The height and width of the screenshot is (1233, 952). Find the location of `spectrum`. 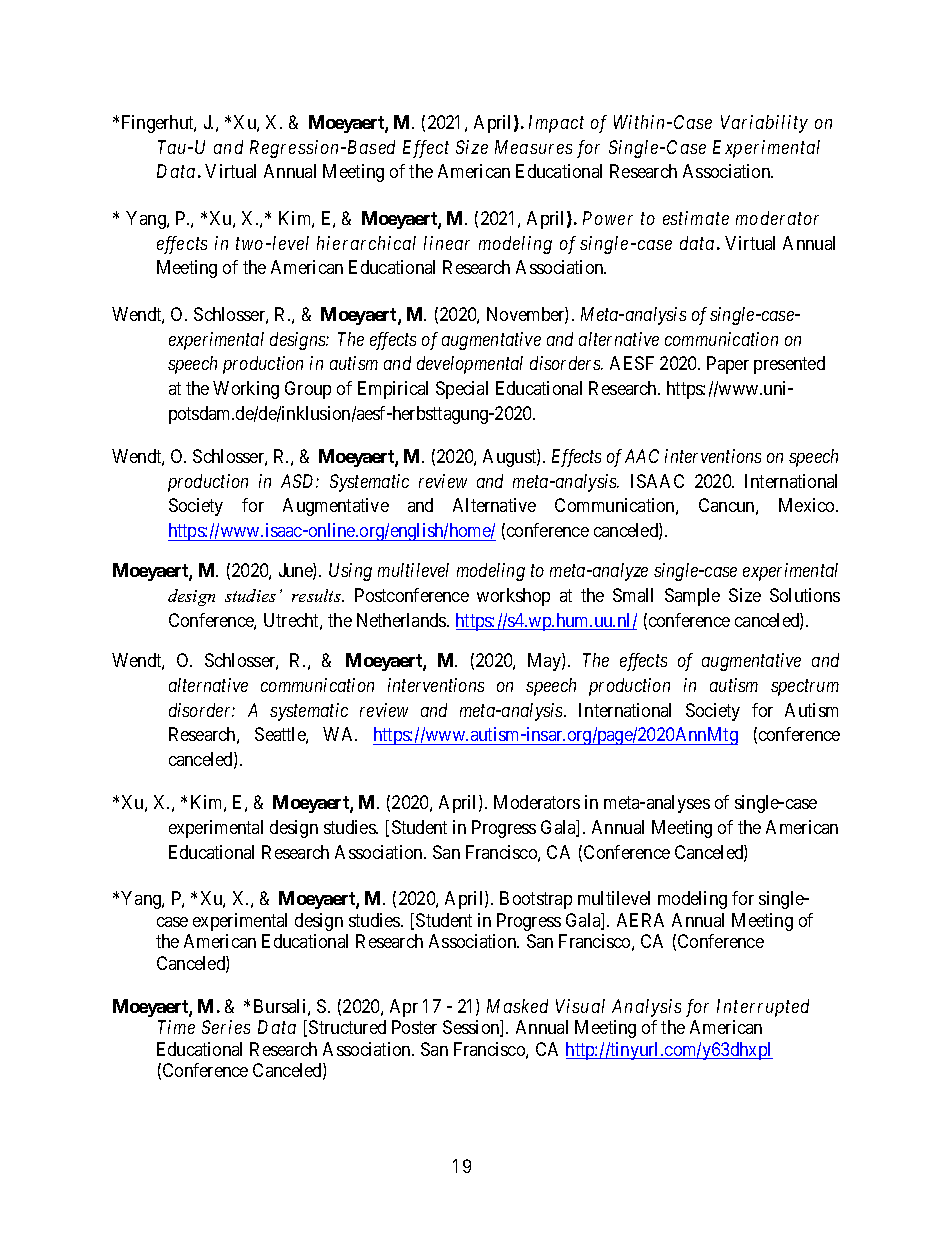

spectrum is located at coordinates (805, 688).
